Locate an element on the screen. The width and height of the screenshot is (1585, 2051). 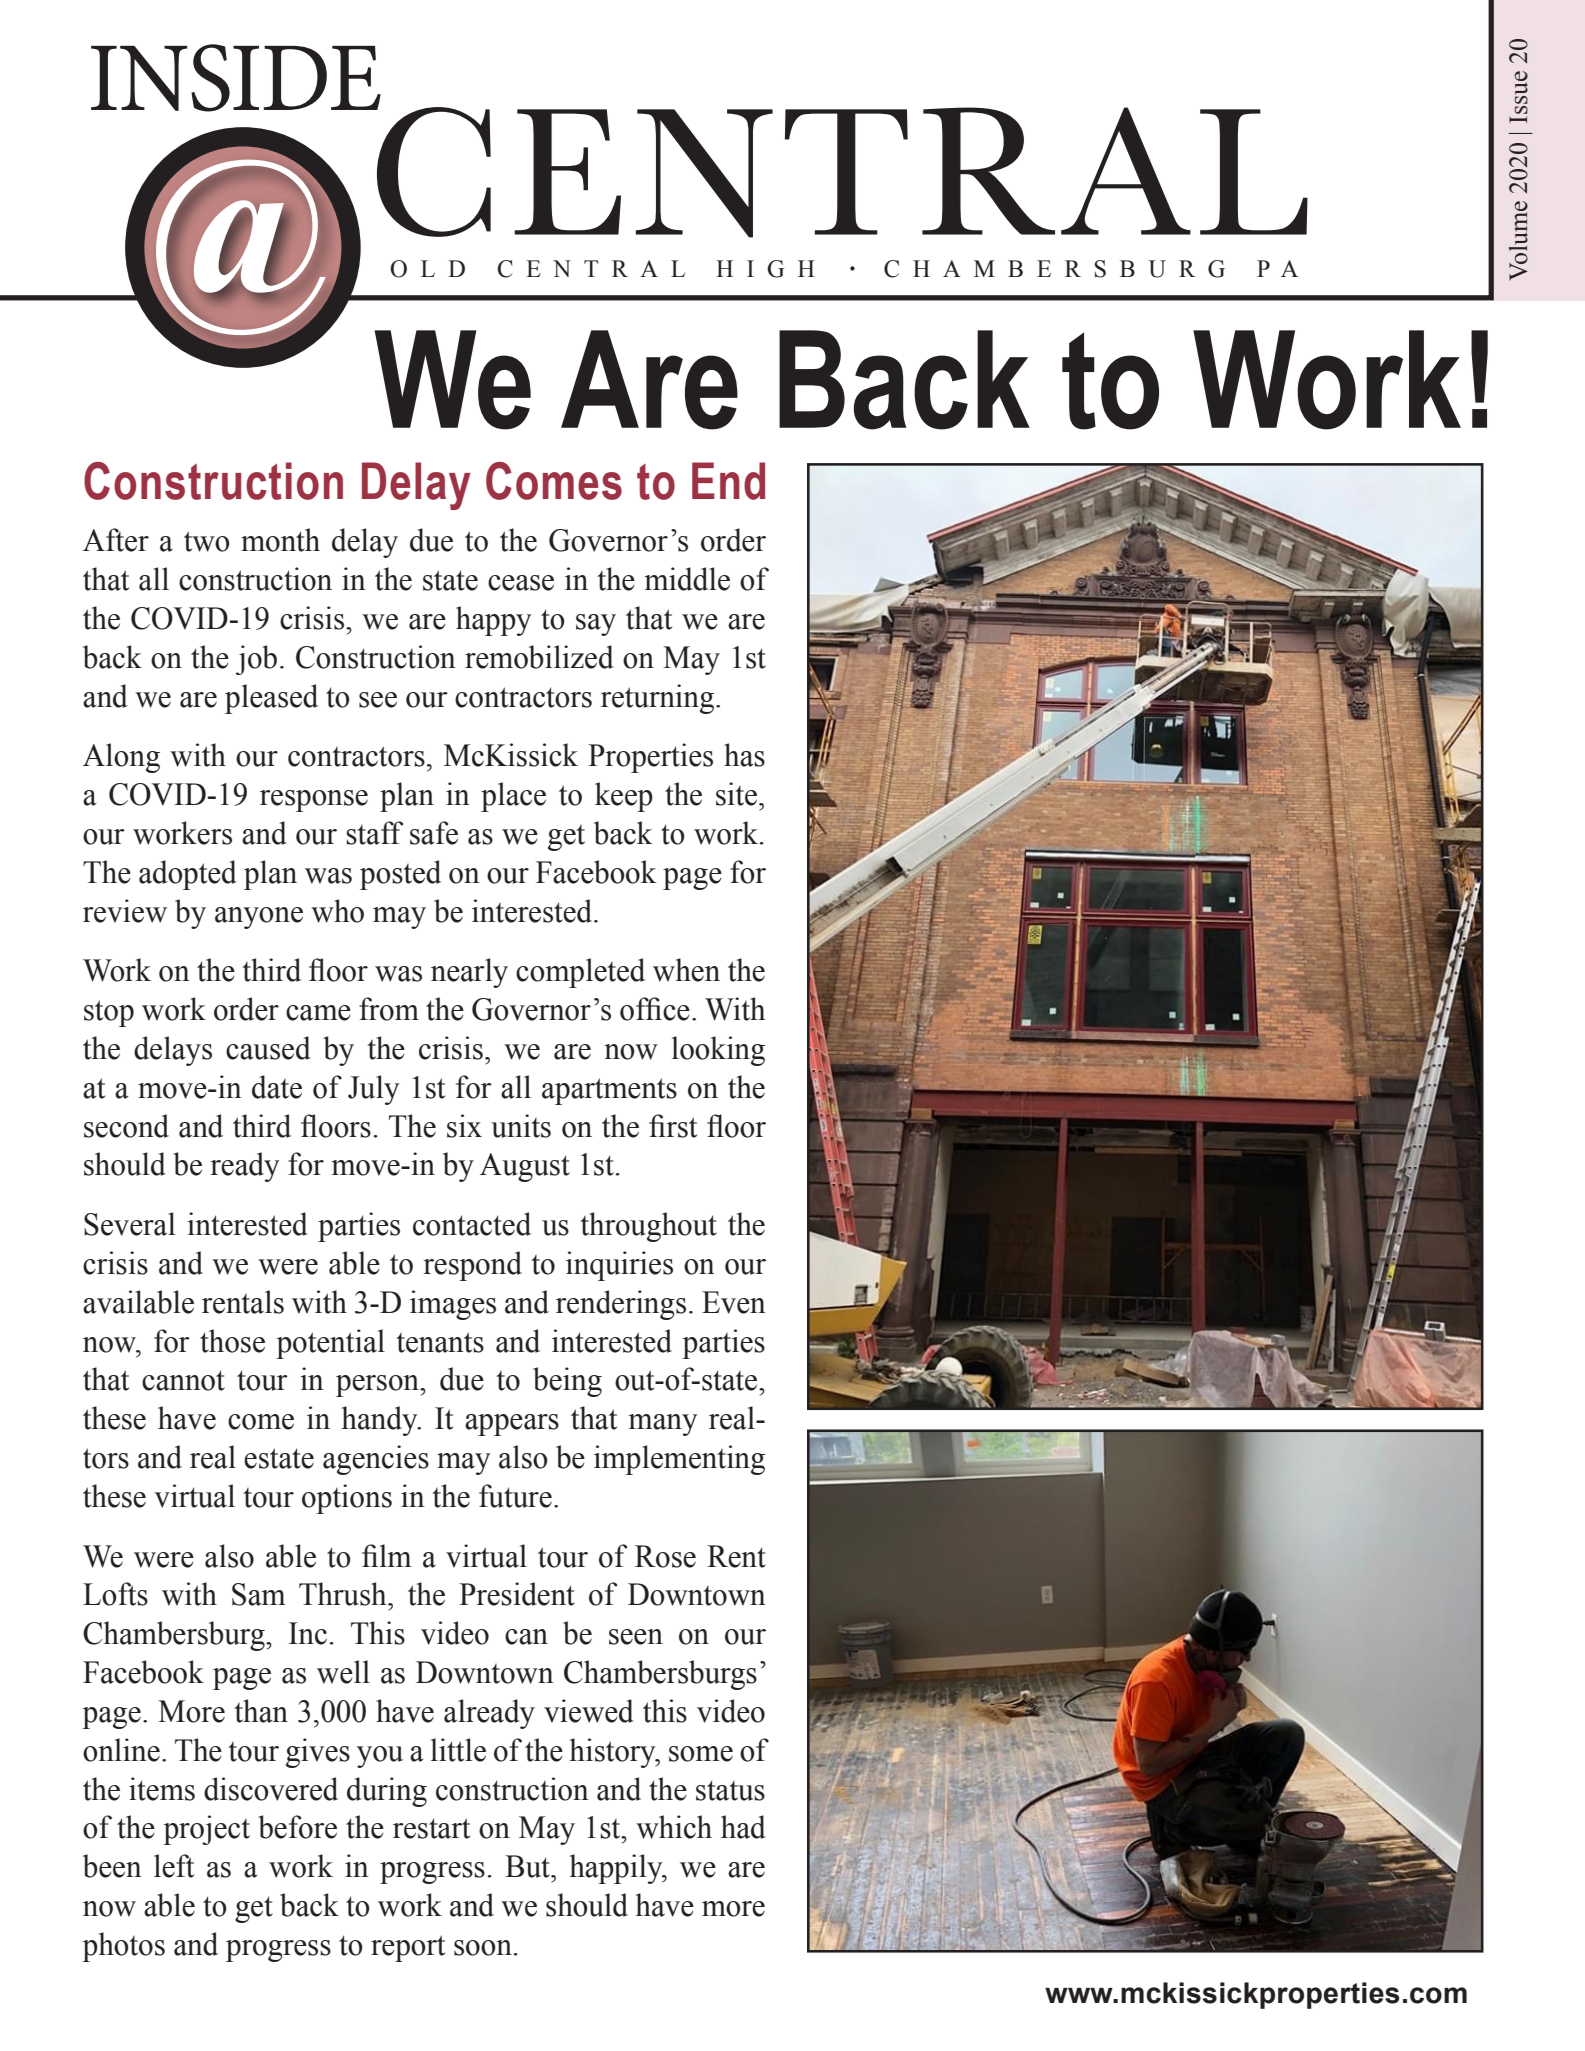
Several is located at coordinates (129, 1224).
